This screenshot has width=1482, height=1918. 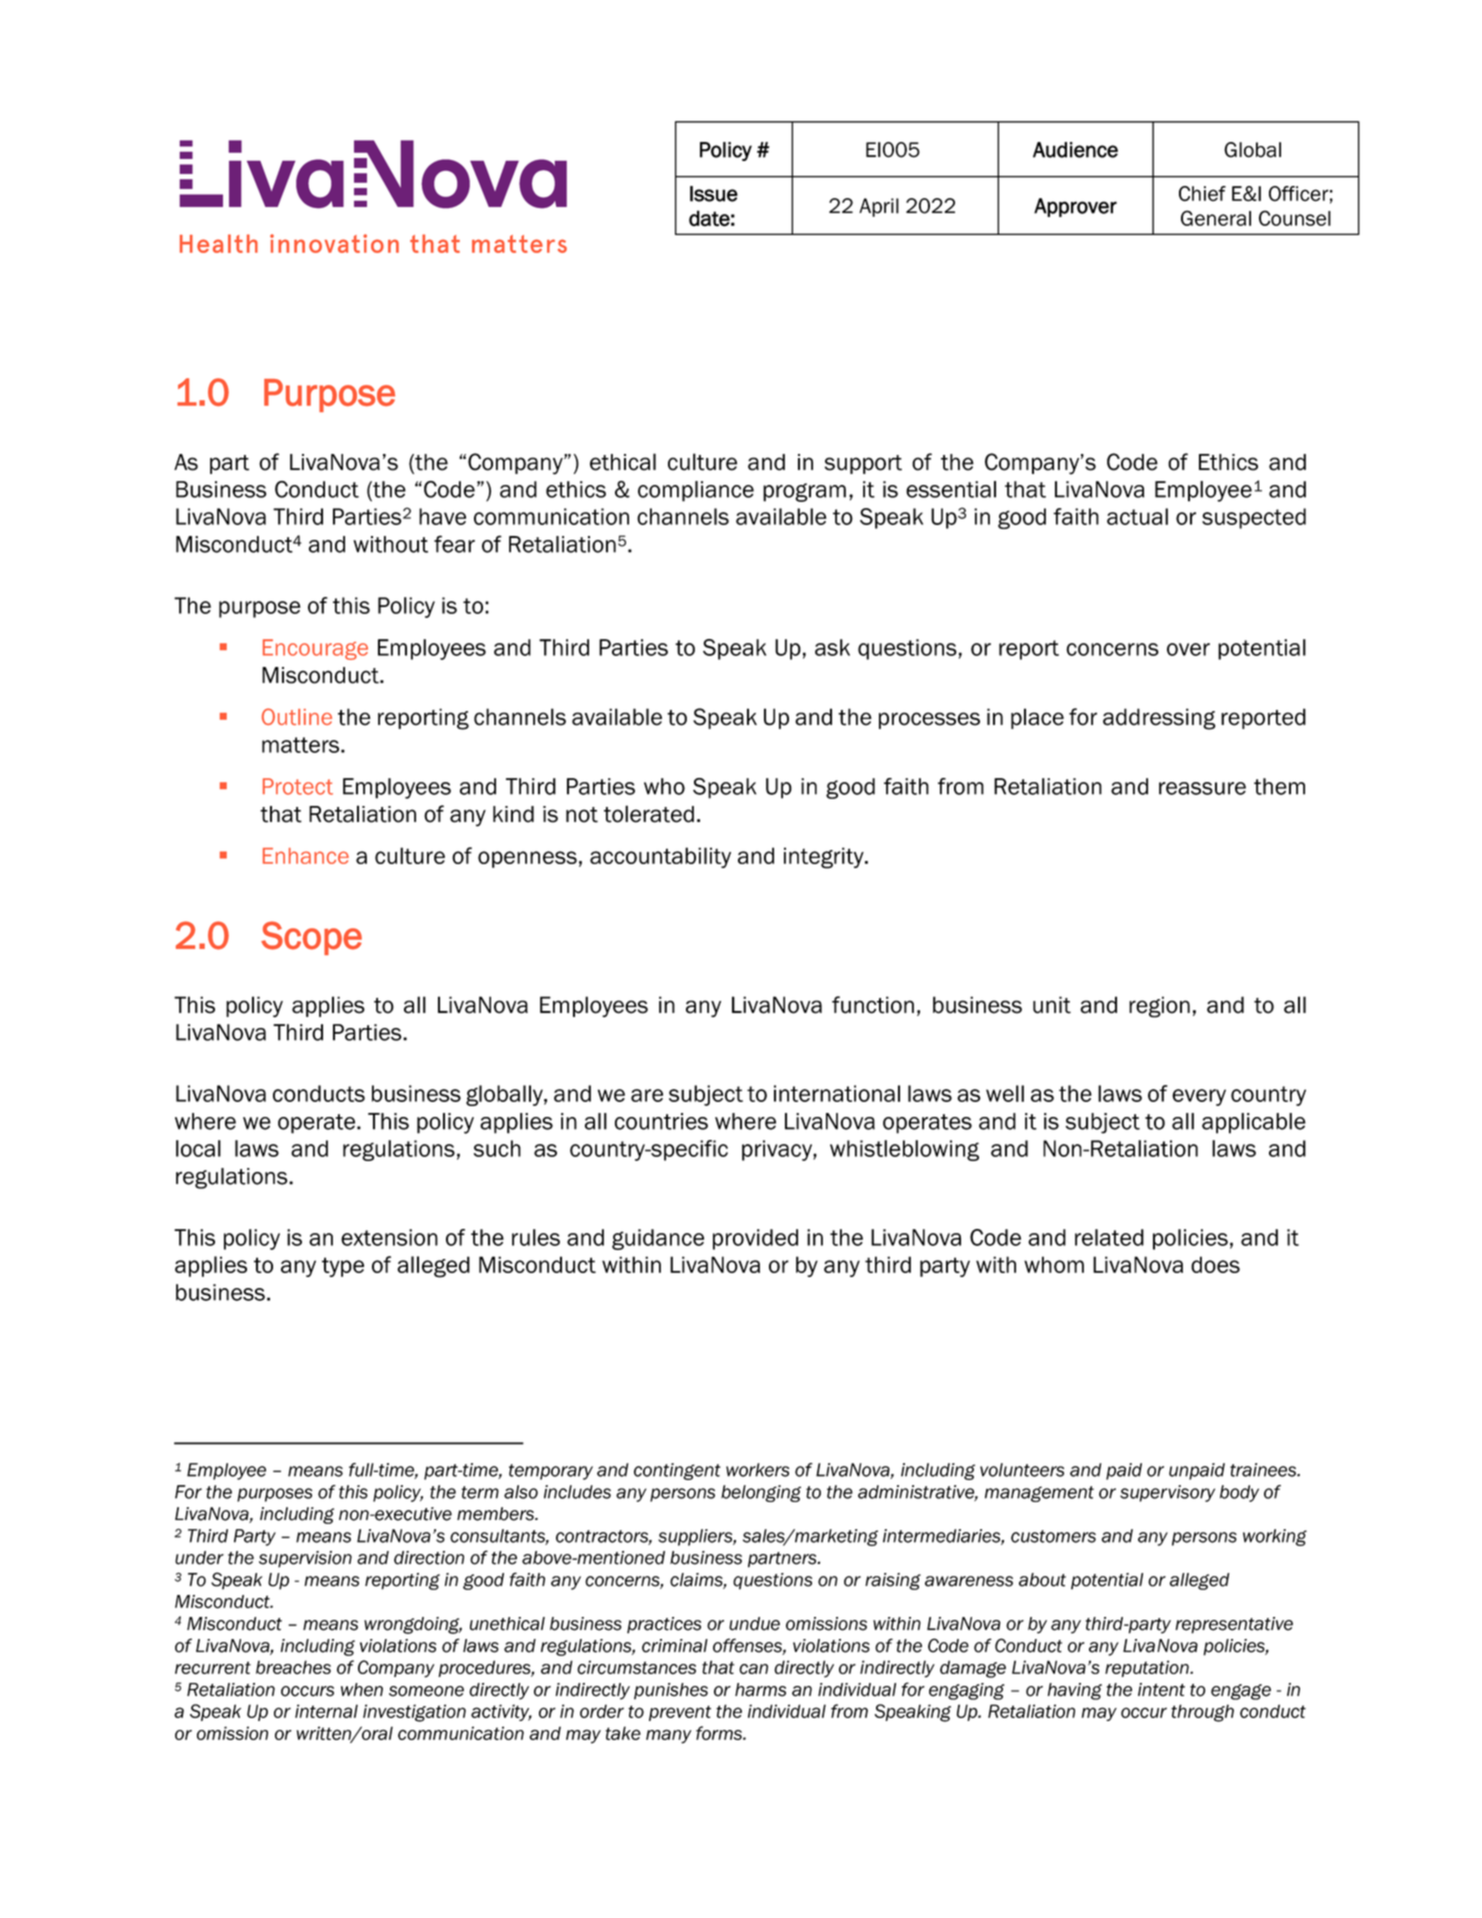 I want to click on workers, so click(x=757, y=1470).
